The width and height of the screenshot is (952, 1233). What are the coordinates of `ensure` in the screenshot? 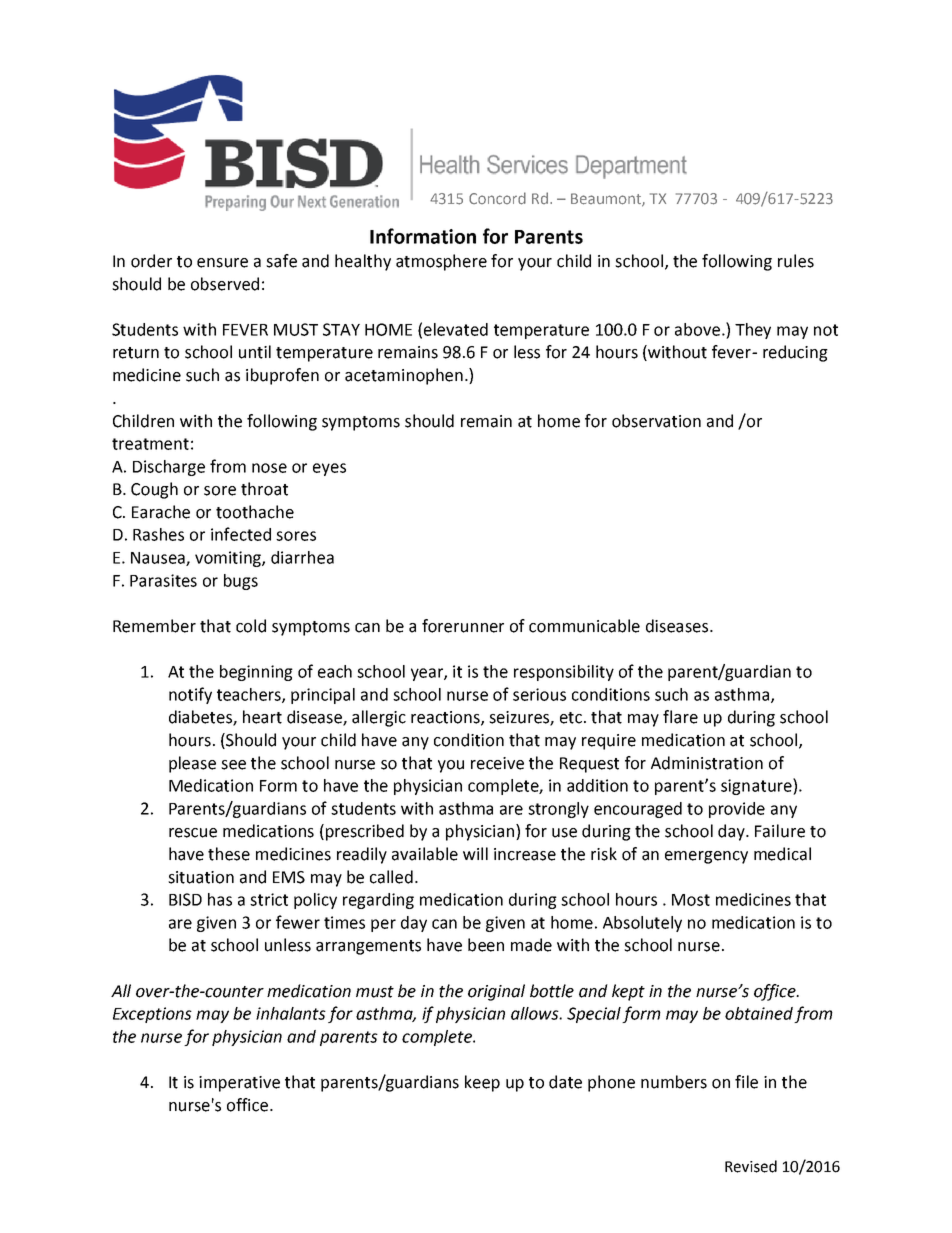 It's located at (222, 263).
